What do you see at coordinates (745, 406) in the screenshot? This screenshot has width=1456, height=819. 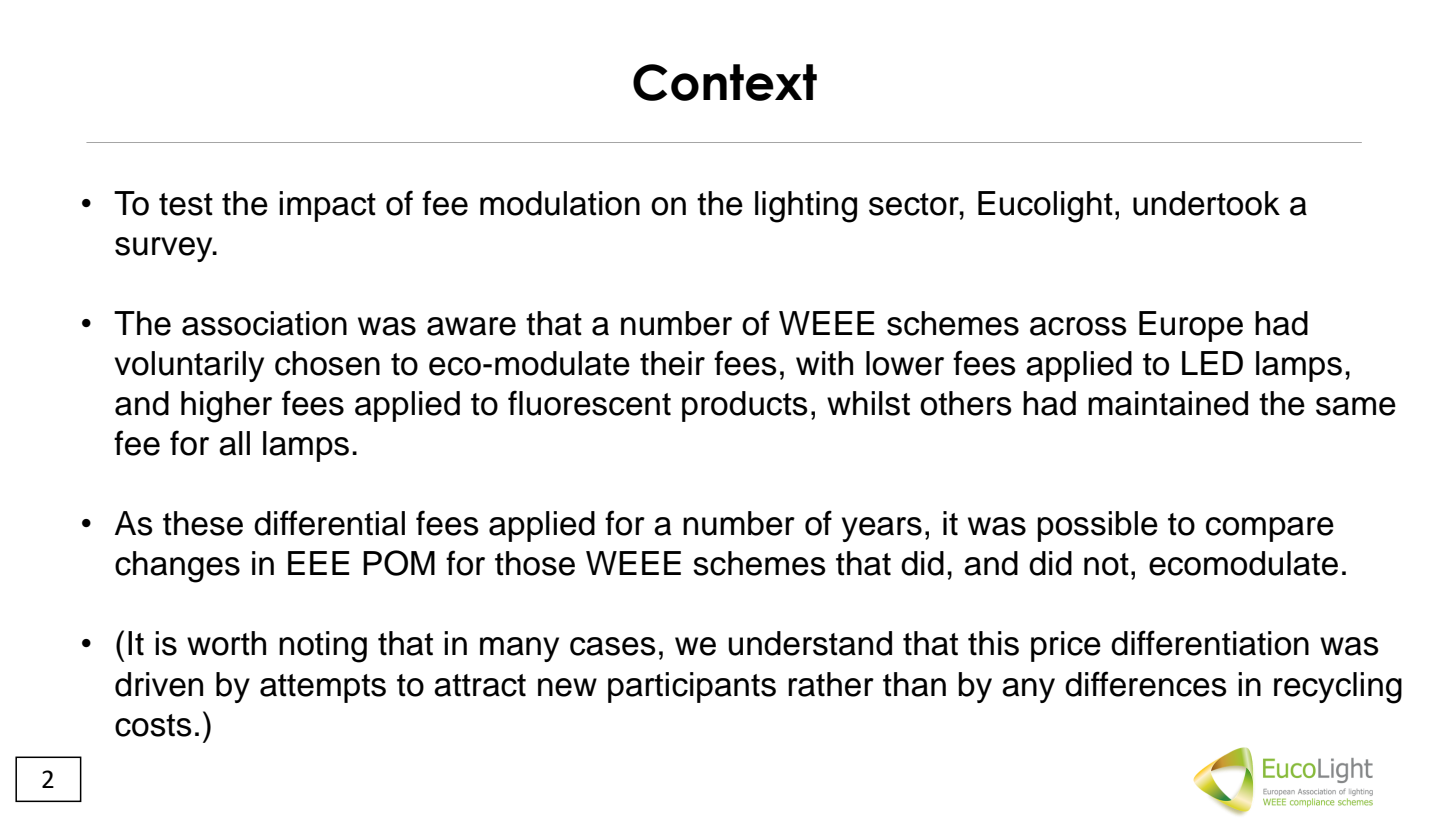 I see `products` at bounding box center [745, 406].
